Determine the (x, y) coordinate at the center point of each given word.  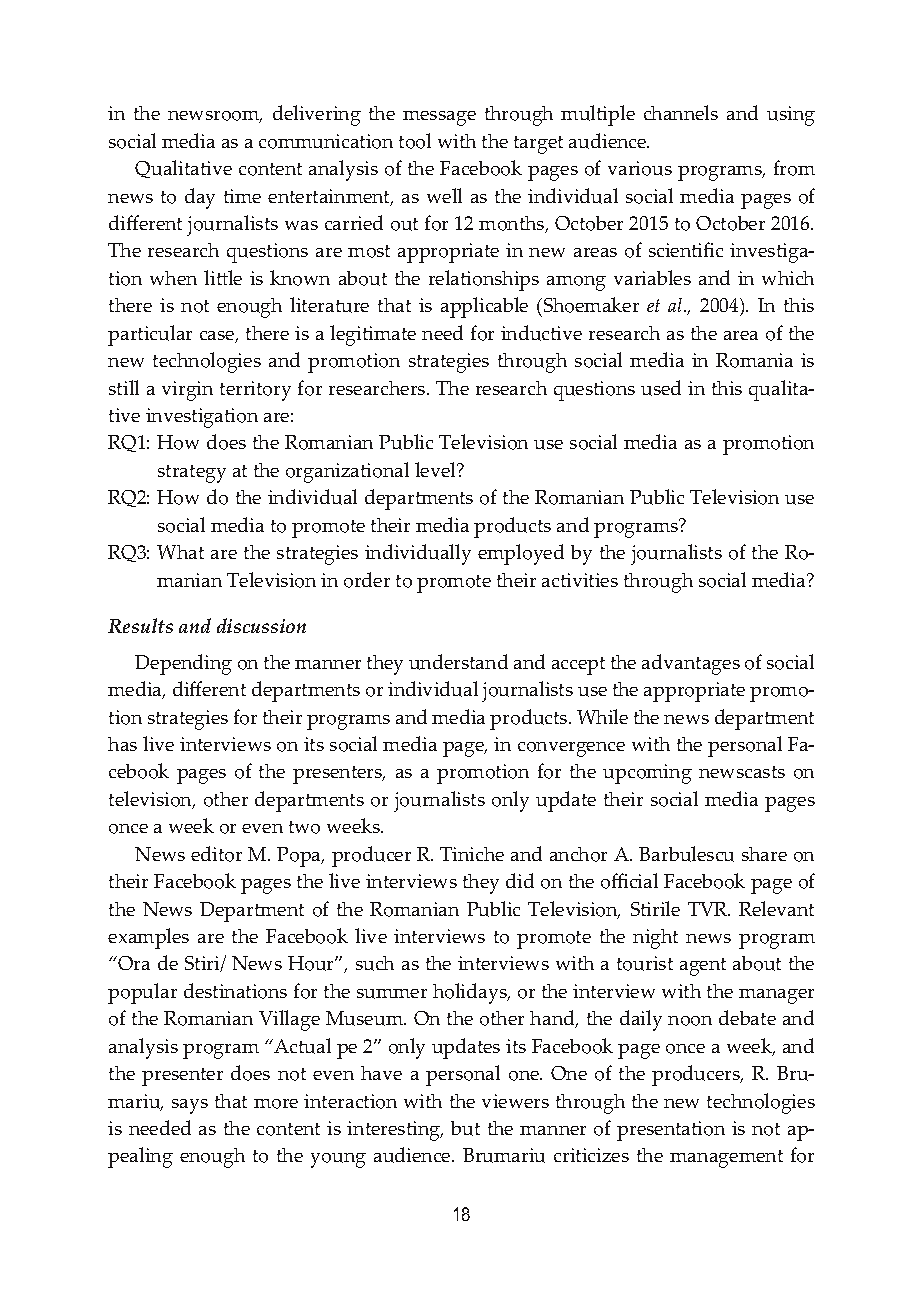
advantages (691, 664)
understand (458, 662)
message (439, 118)
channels (681, 112)
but (465, 1128)
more (276, 1104)
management (726, 1159)
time (242, 196)
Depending (183, 664)
